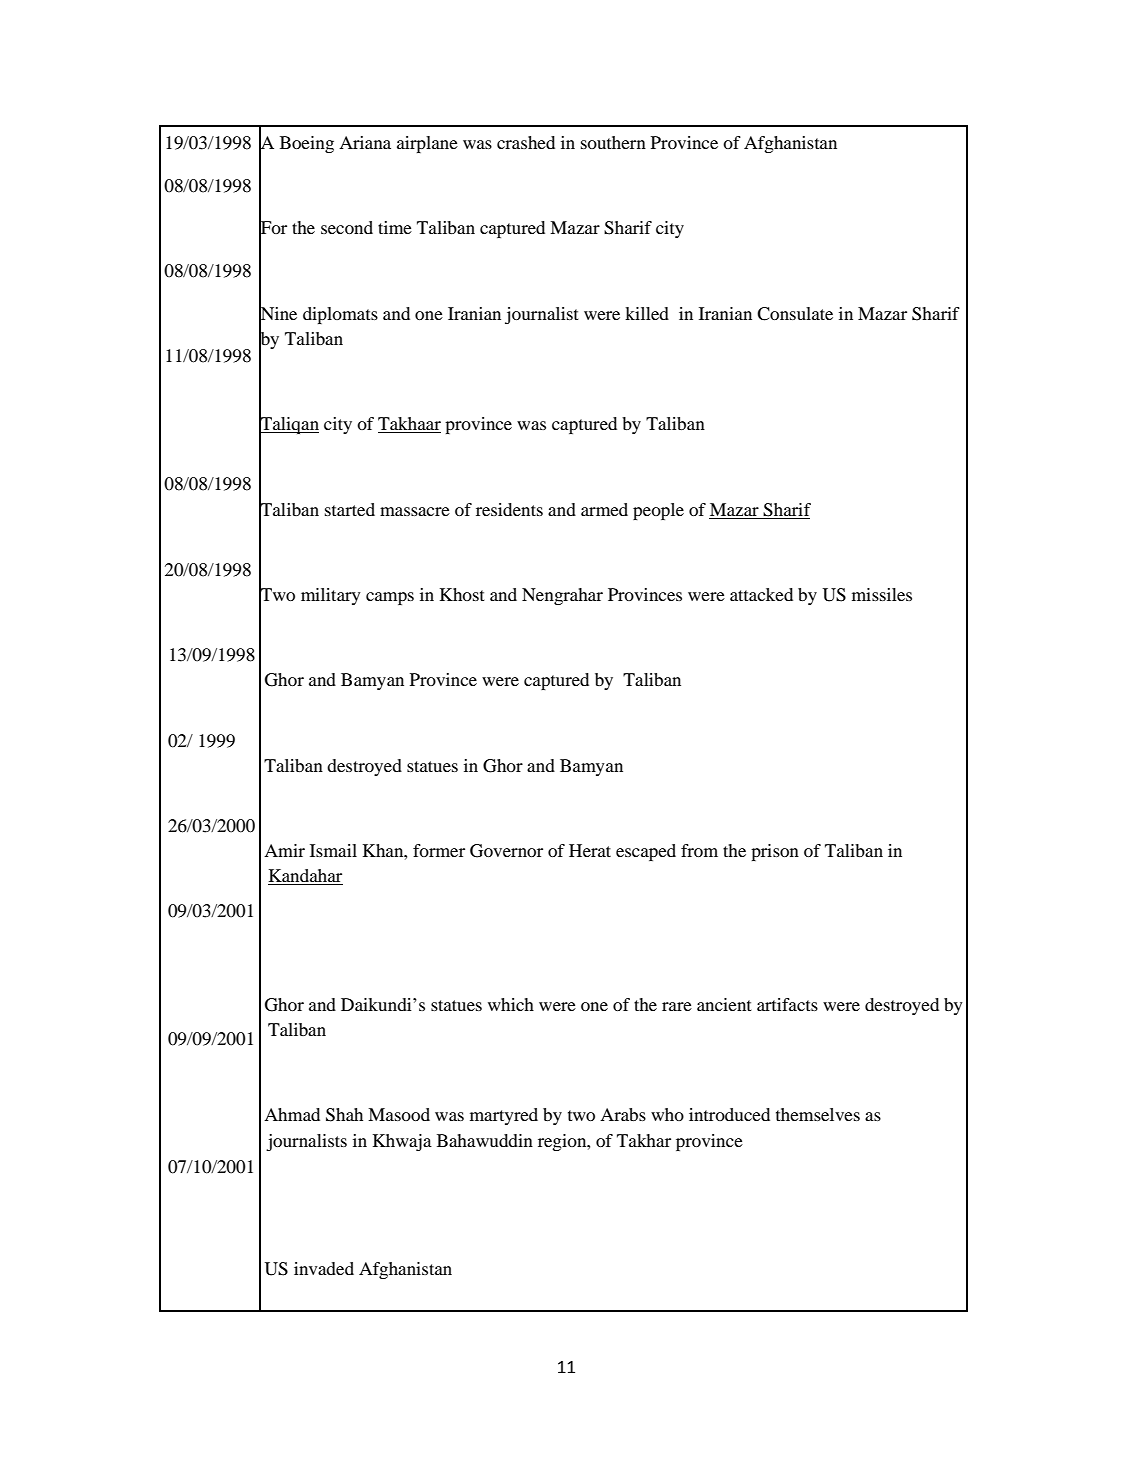 The height and width of the page is (1464, 1131). What do you see at coordinates (365, 142) in the page?
I see `Ariana` at bounding box center [365, 142].
